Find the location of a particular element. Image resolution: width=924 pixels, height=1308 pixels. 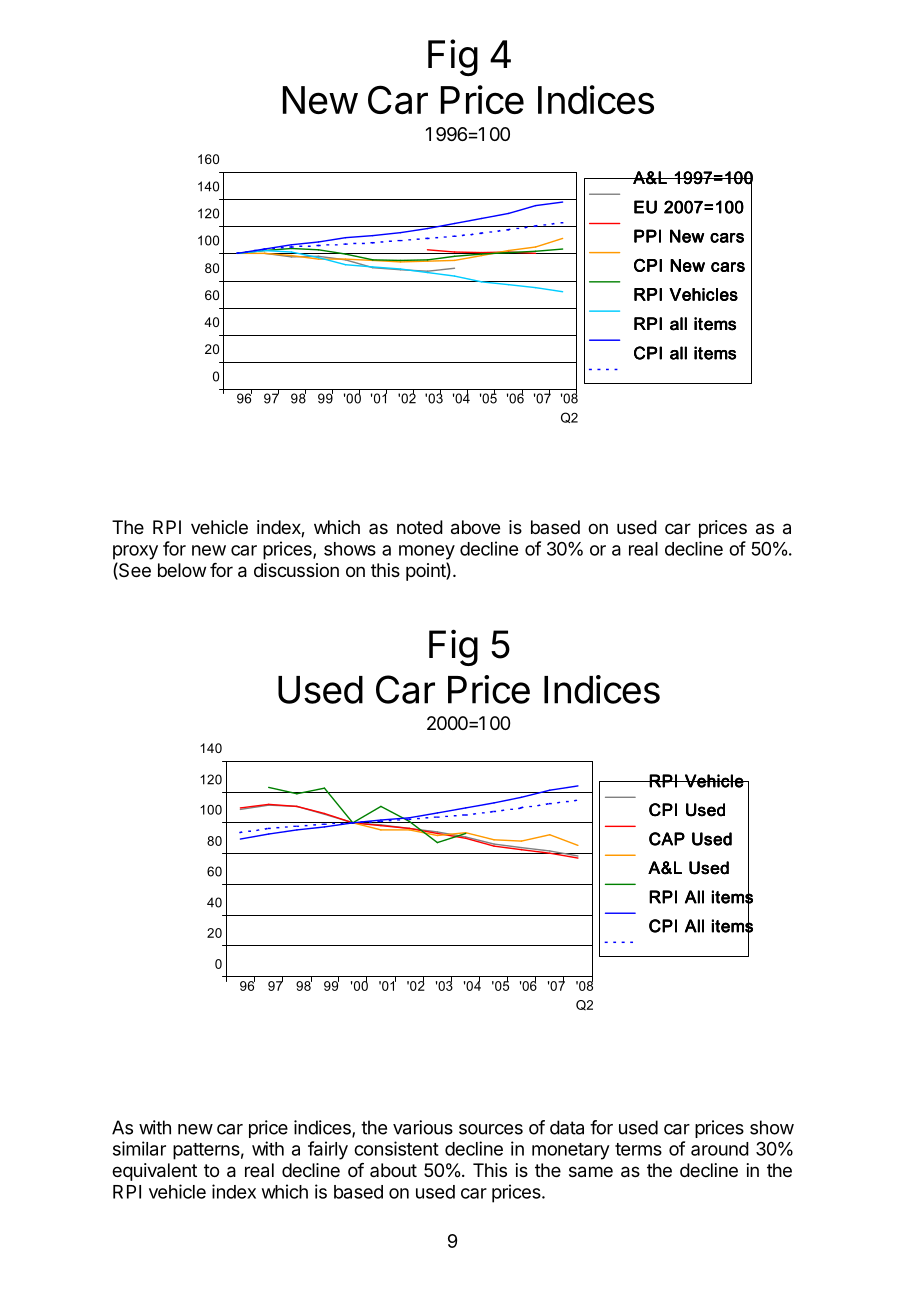

similar is located at coordinates (139, 1148).
